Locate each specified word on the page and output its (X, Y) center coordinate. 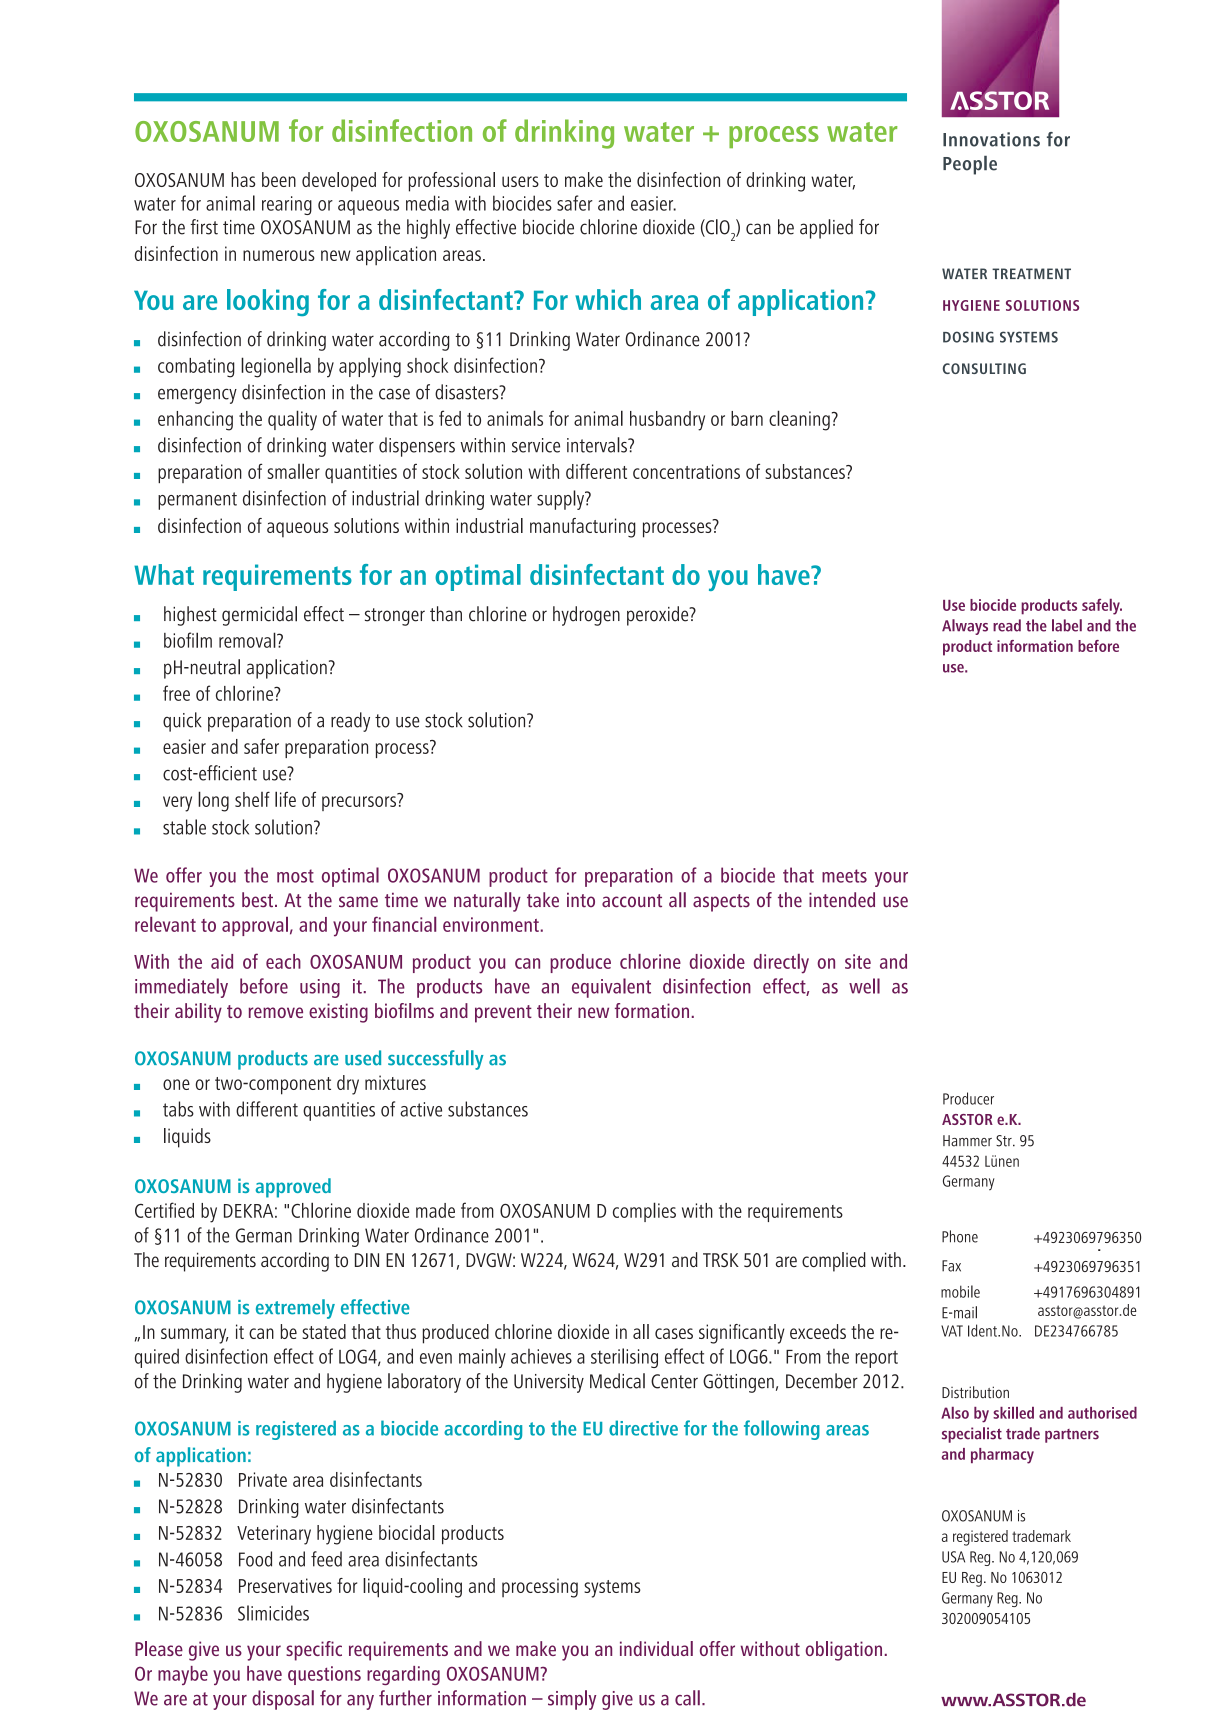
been (279, 179)
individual (656, 1648)
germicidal (259, 616)
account (632, 901)
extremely (295, 1309)
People (970, 165)
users (520, 181)
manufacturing (583, 528)
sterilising (624, 1358)
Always (965, 627)
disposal (283, 1700)
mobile (960, 1291)
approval (255, 926)
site (858, 961)
